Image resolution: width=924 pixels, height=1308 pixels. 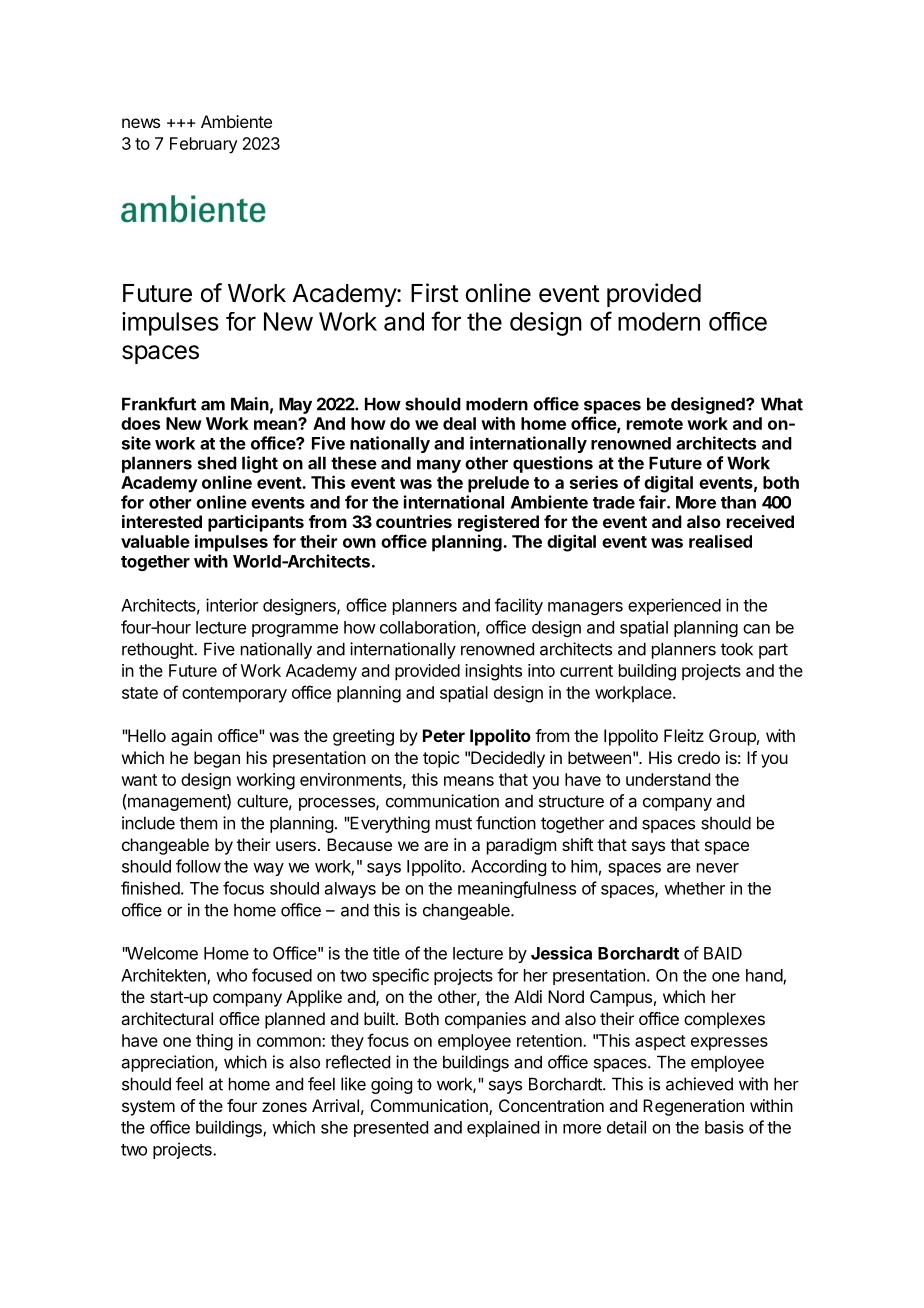 I want to click on deal, so click(x=459, y=423).
